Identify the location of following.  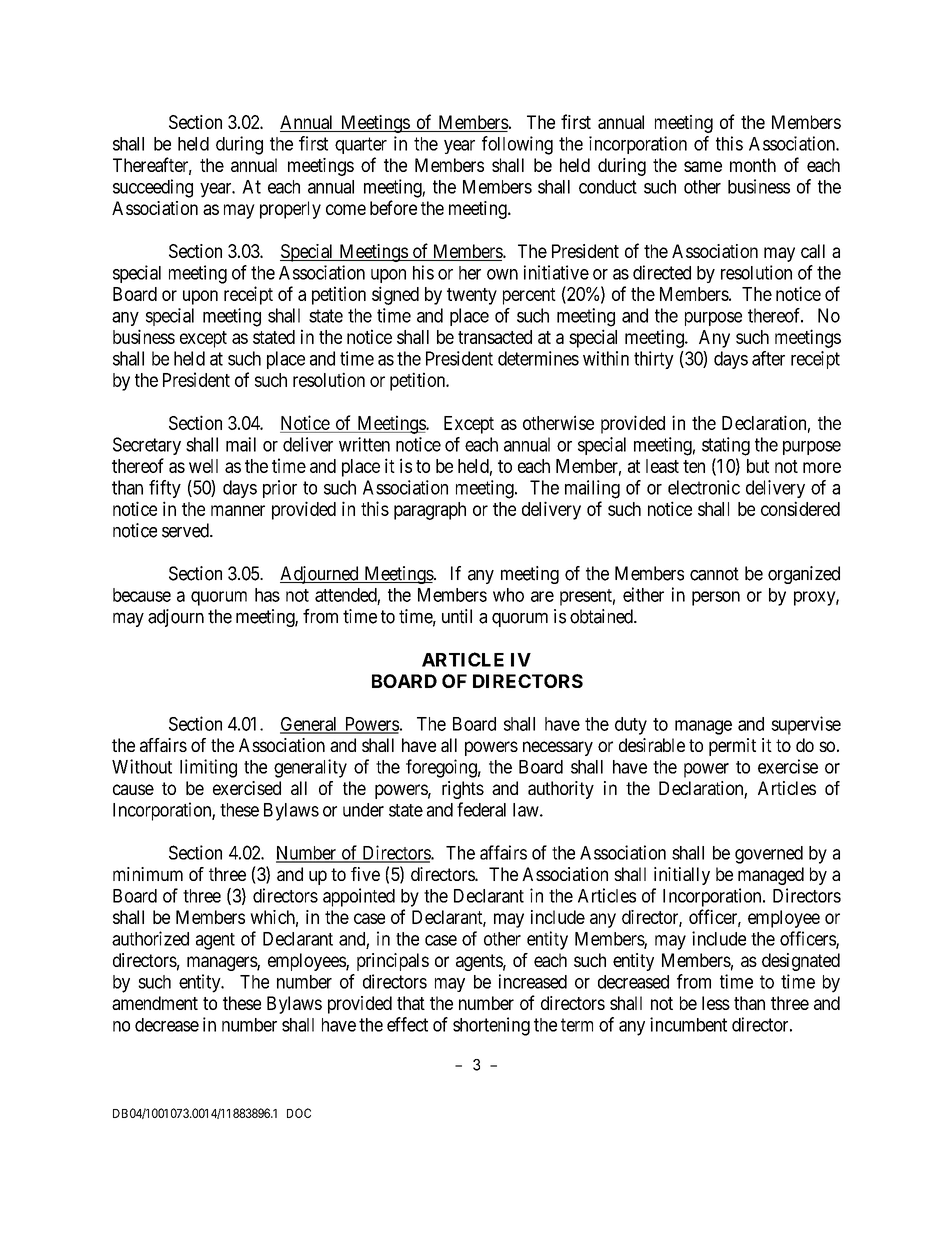
(517, 145).
